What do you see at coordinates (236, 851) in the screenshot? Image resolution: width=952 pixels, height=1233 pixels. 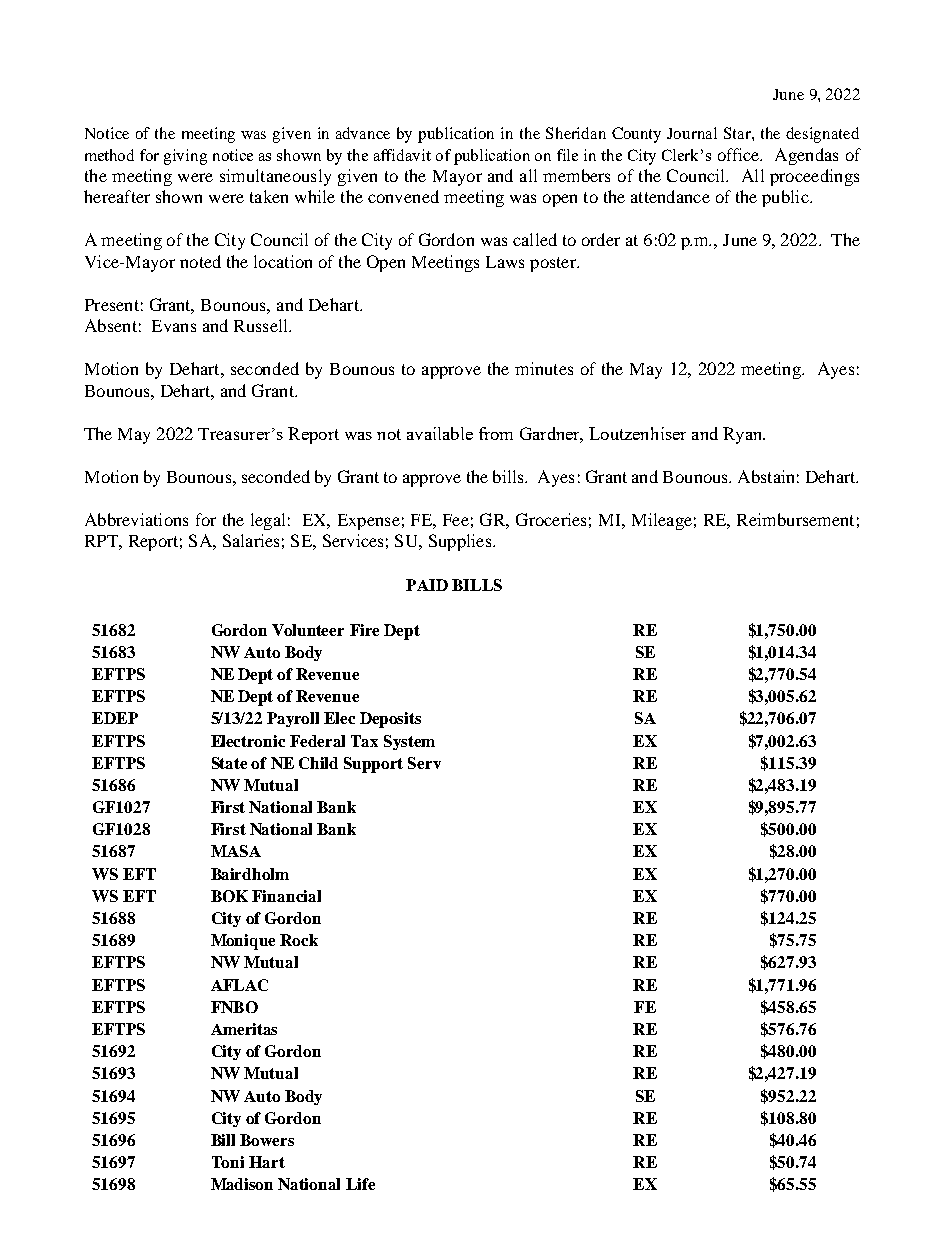 I see `MASA` at bounding box center [236, 851].
